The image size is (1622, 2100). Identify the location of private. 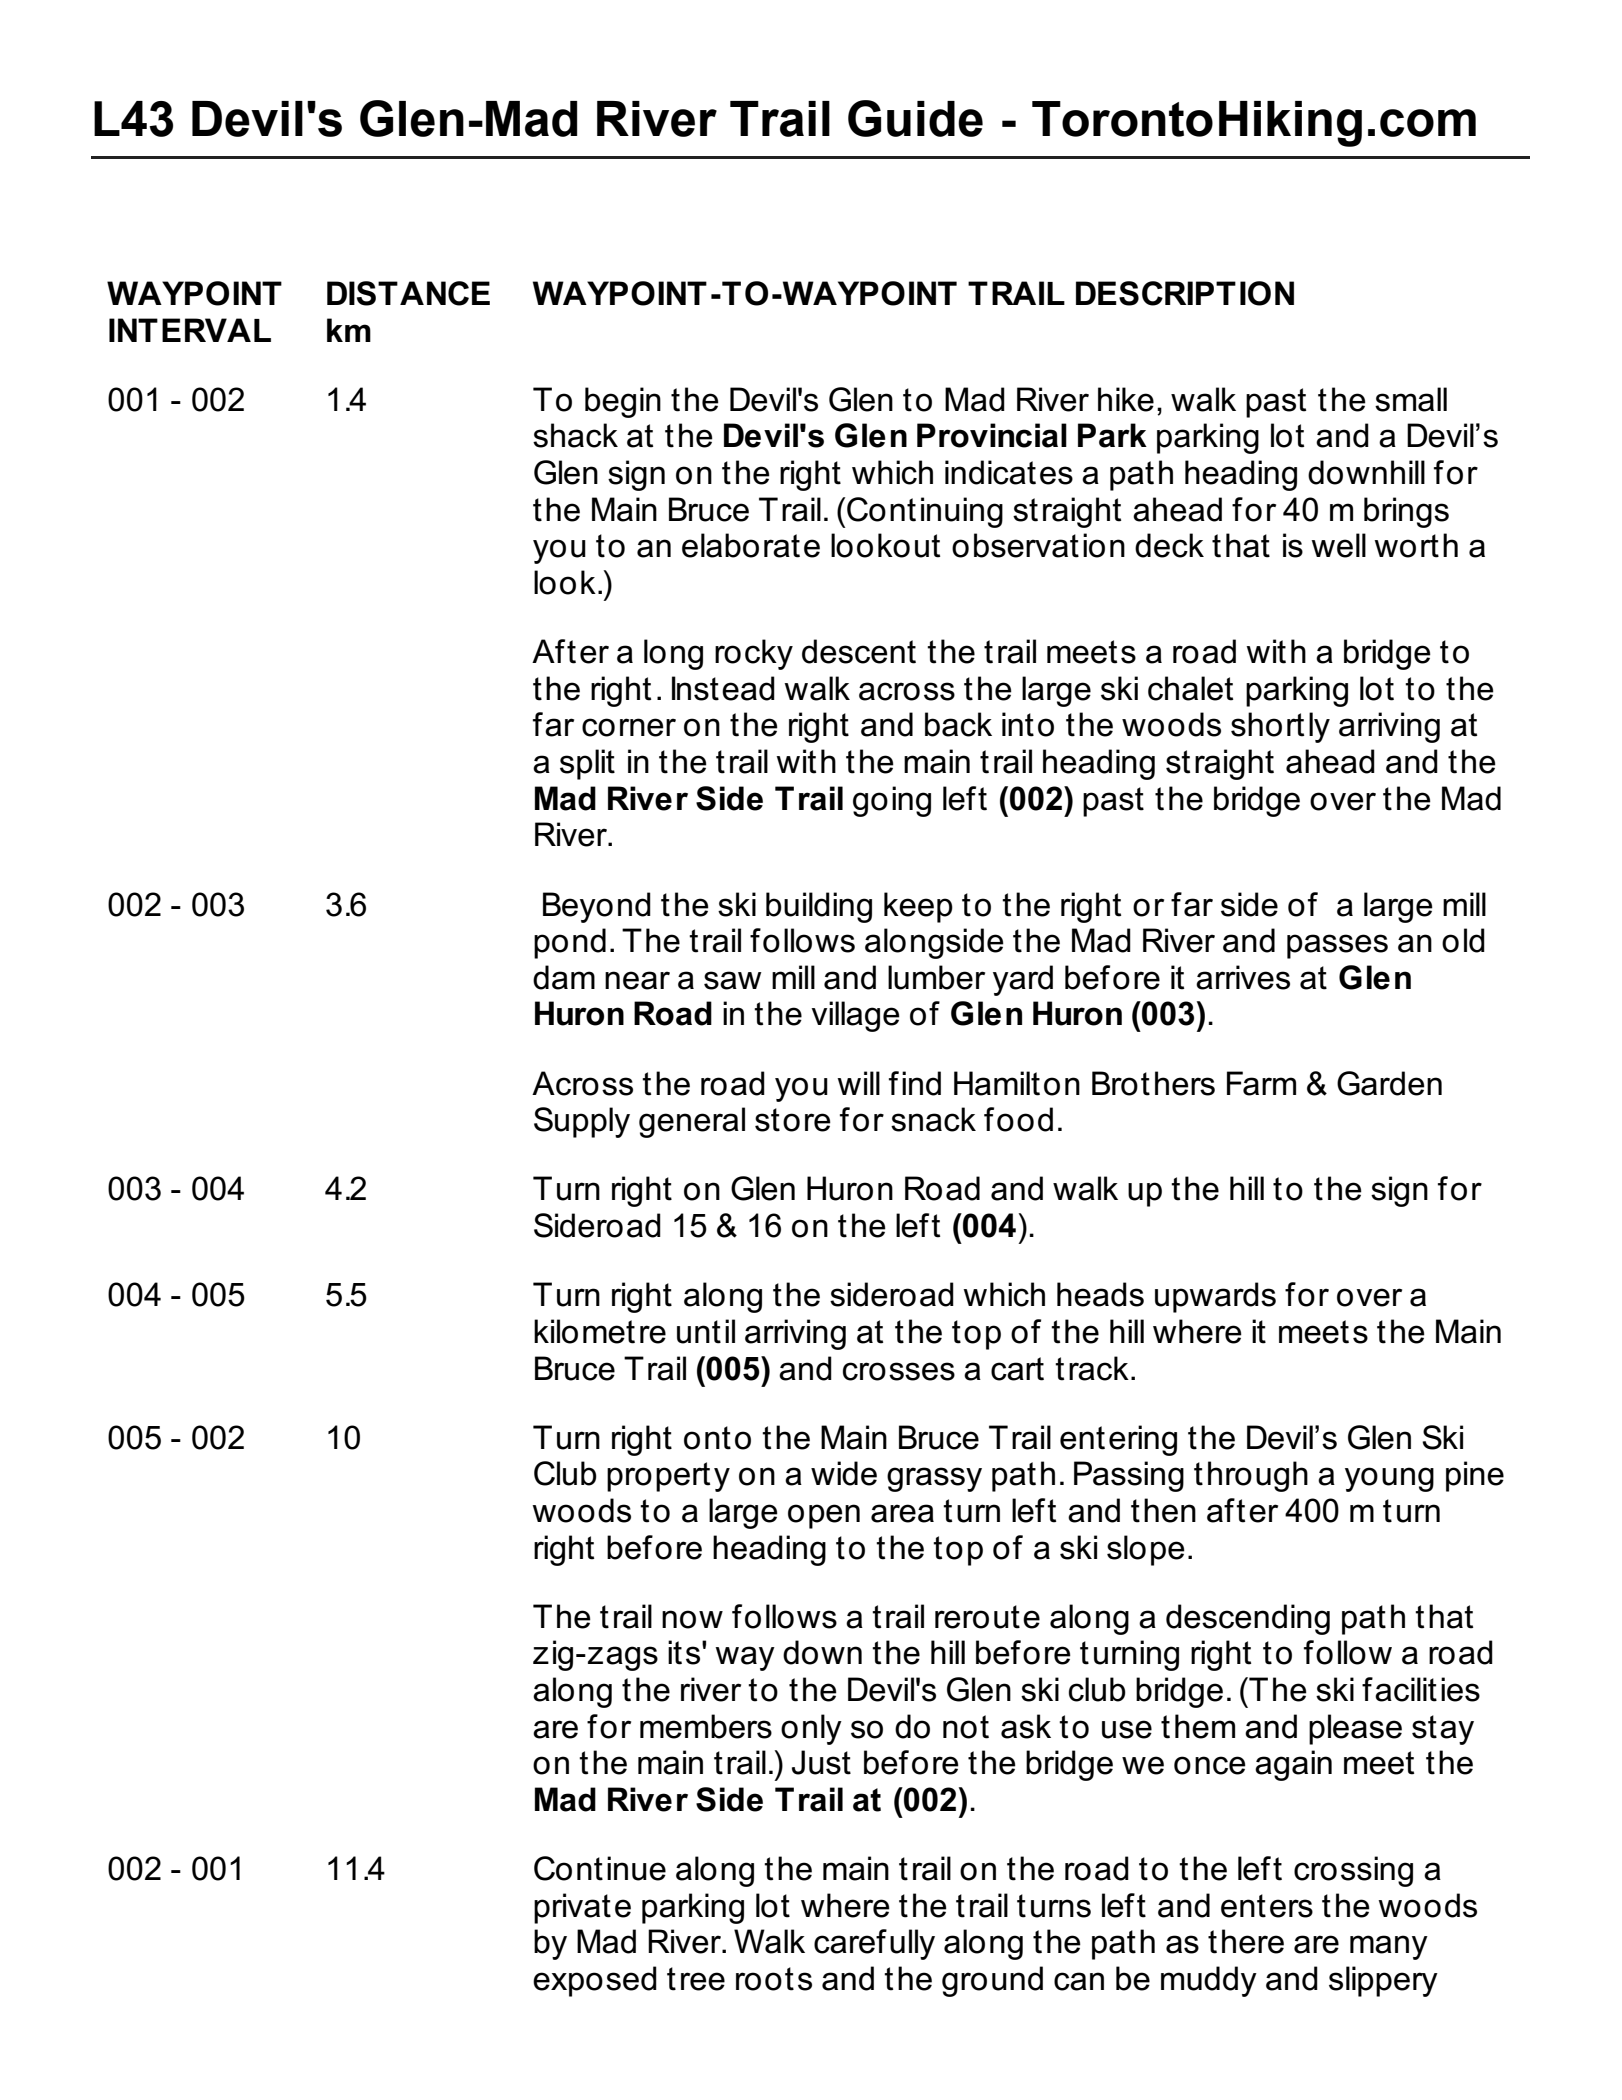
(582, 1908).
